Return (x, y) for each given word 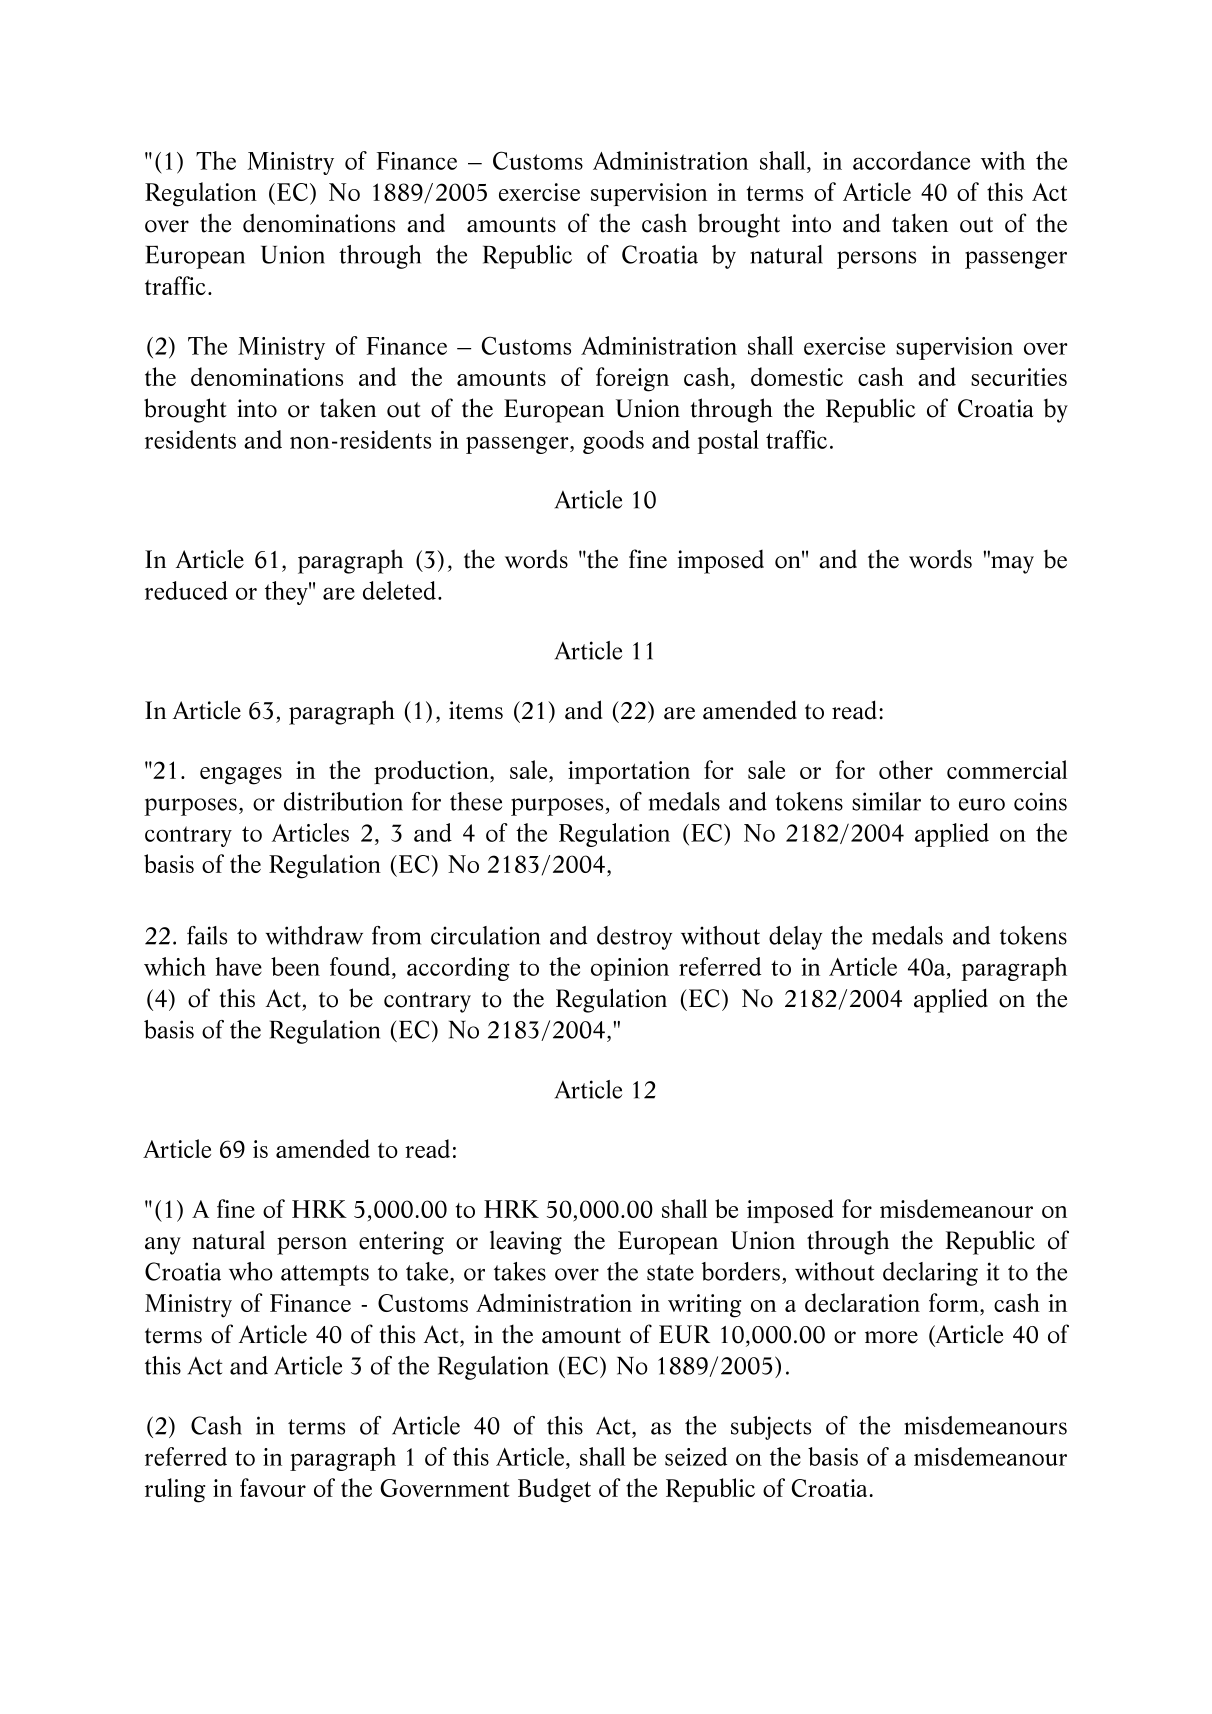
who (251, 1271)
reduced (186, 590)
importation (629, 772)
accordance (911, 160)
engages (241, 776)
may (1011, 564)
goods (613, 442)
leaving (526, 1242)
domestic (797, 376)
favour (273, 1487)
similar (886, 801)
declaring (930, 1274)
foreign (632, 379)
